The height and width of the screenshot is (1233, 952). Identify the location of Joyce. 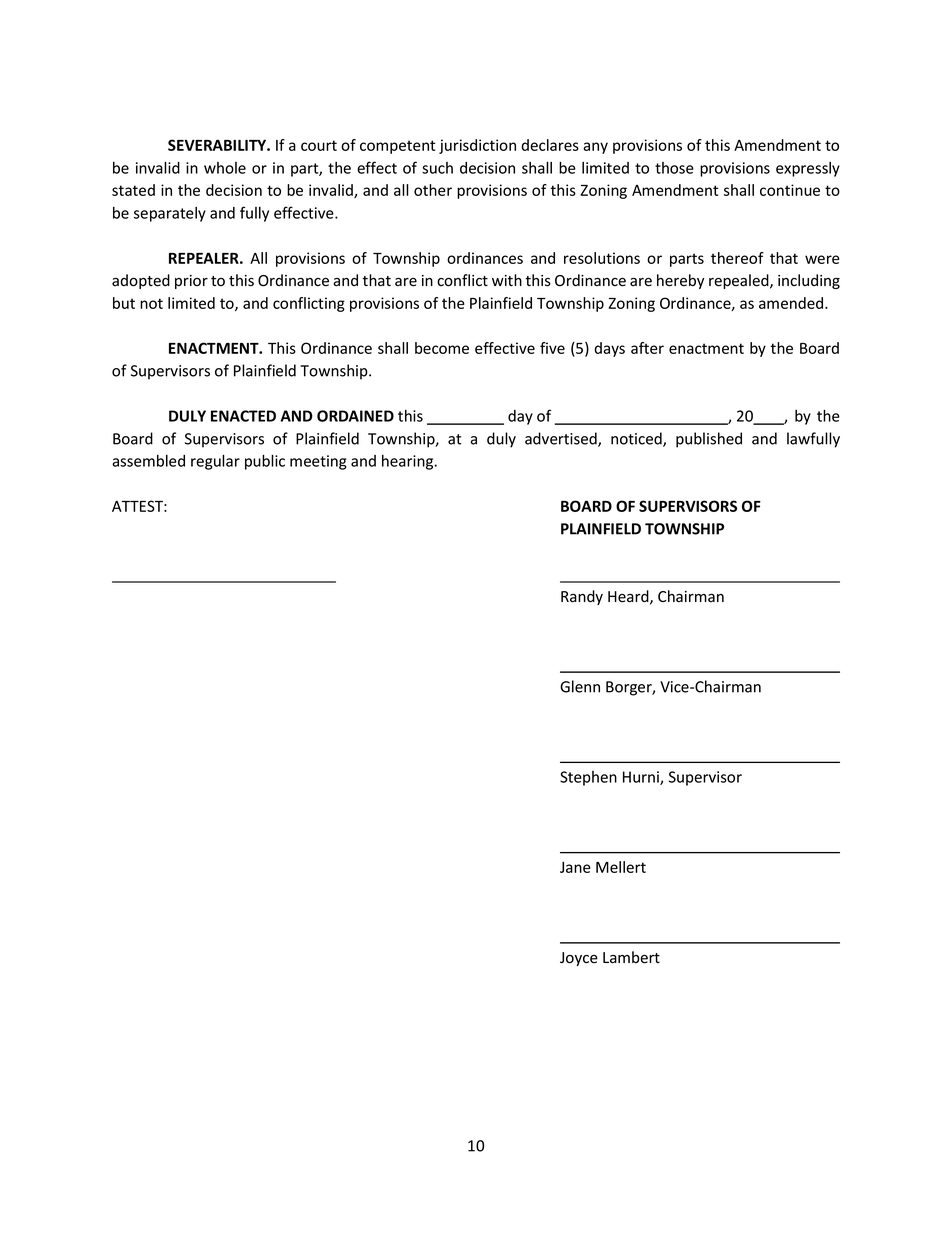
(579, 959).
